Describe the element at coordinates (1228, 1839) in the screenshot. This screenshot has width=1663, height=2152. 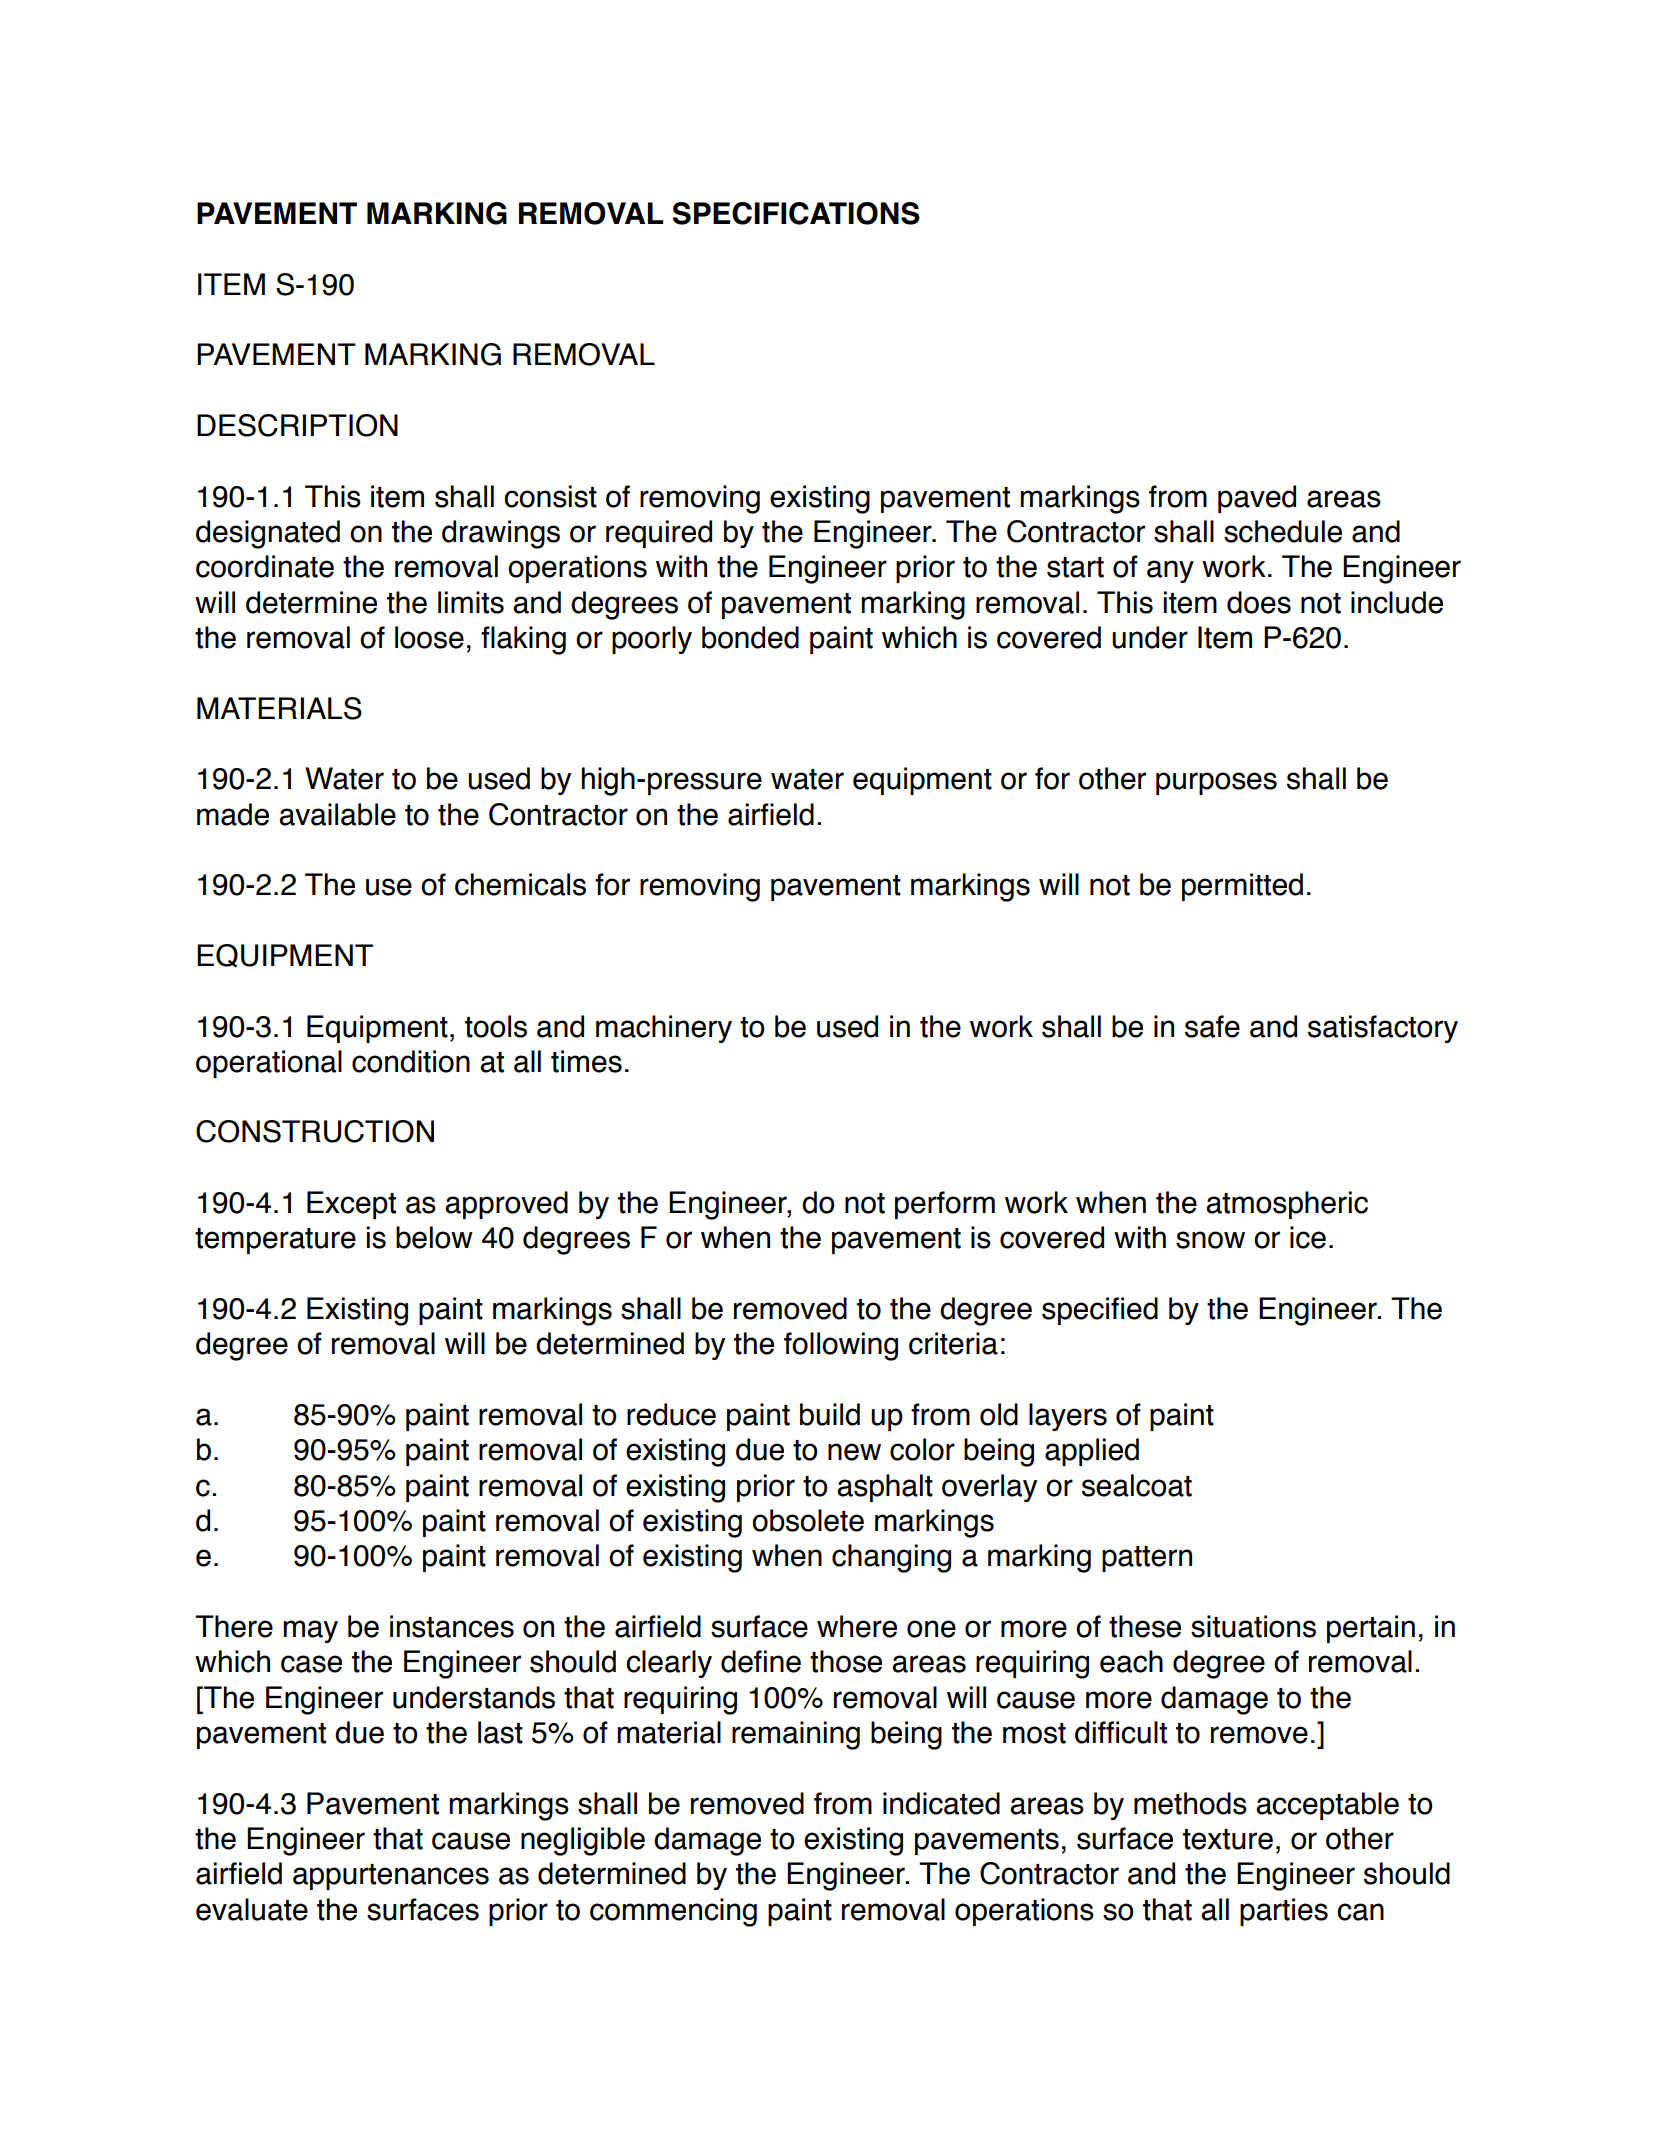
I see `texture` at that location.
